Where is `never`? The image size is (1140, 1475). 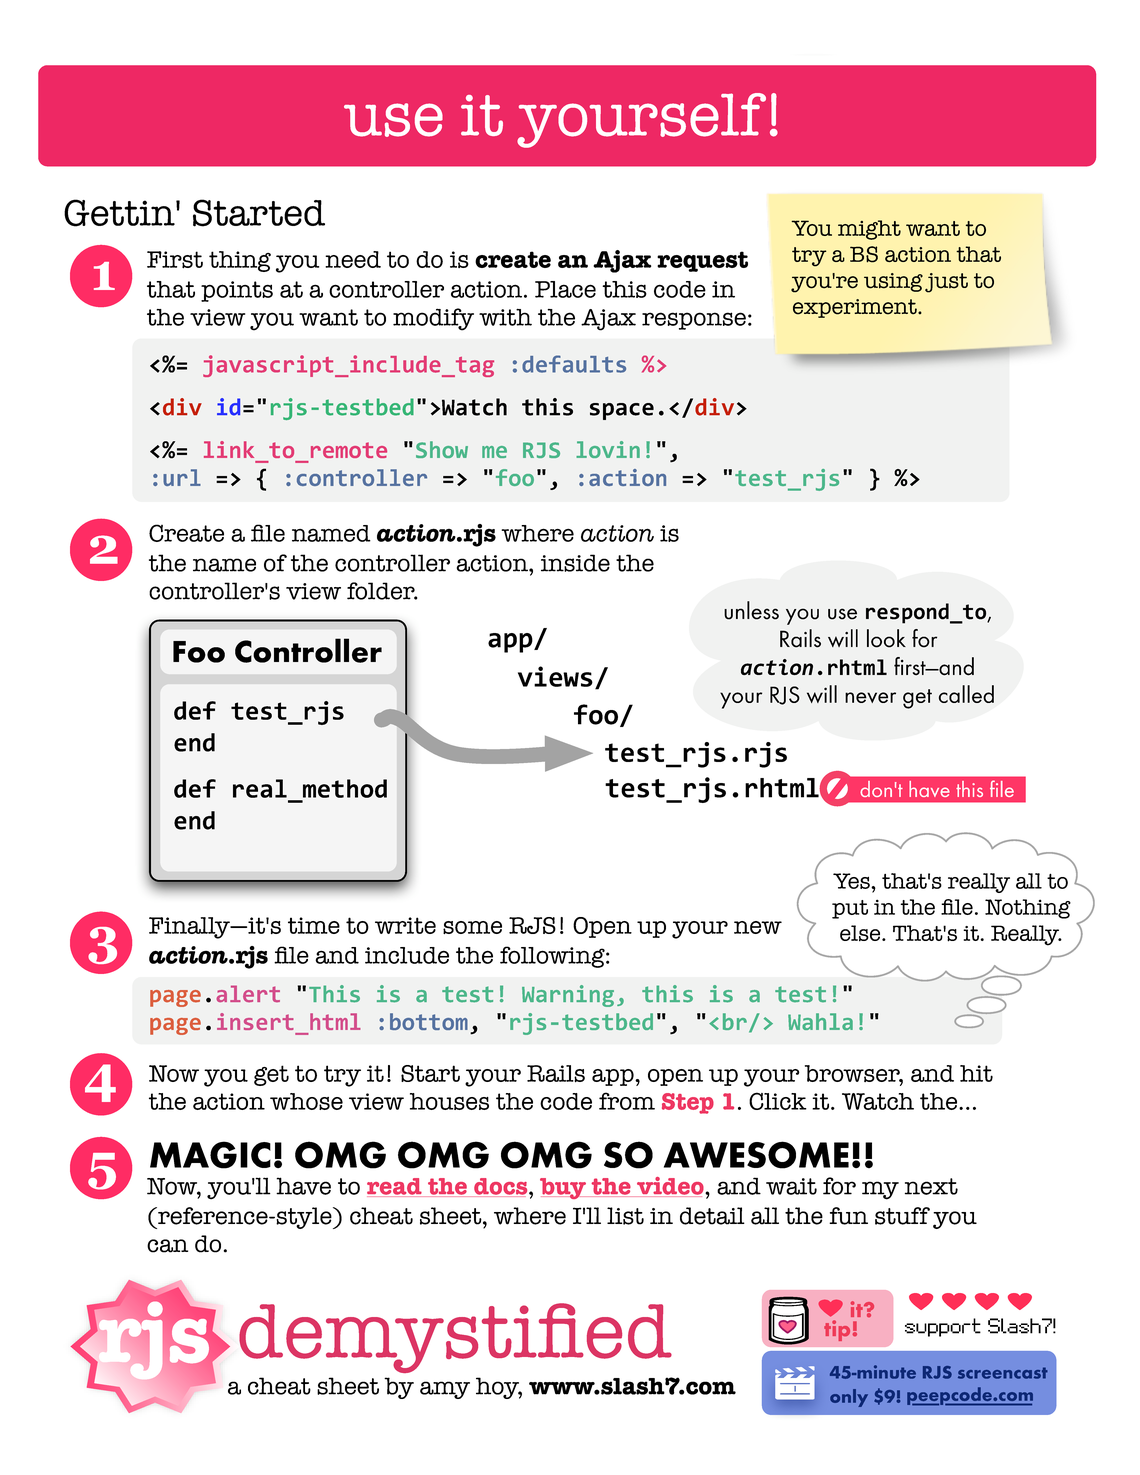
never is located at coordinates (870, 697).
